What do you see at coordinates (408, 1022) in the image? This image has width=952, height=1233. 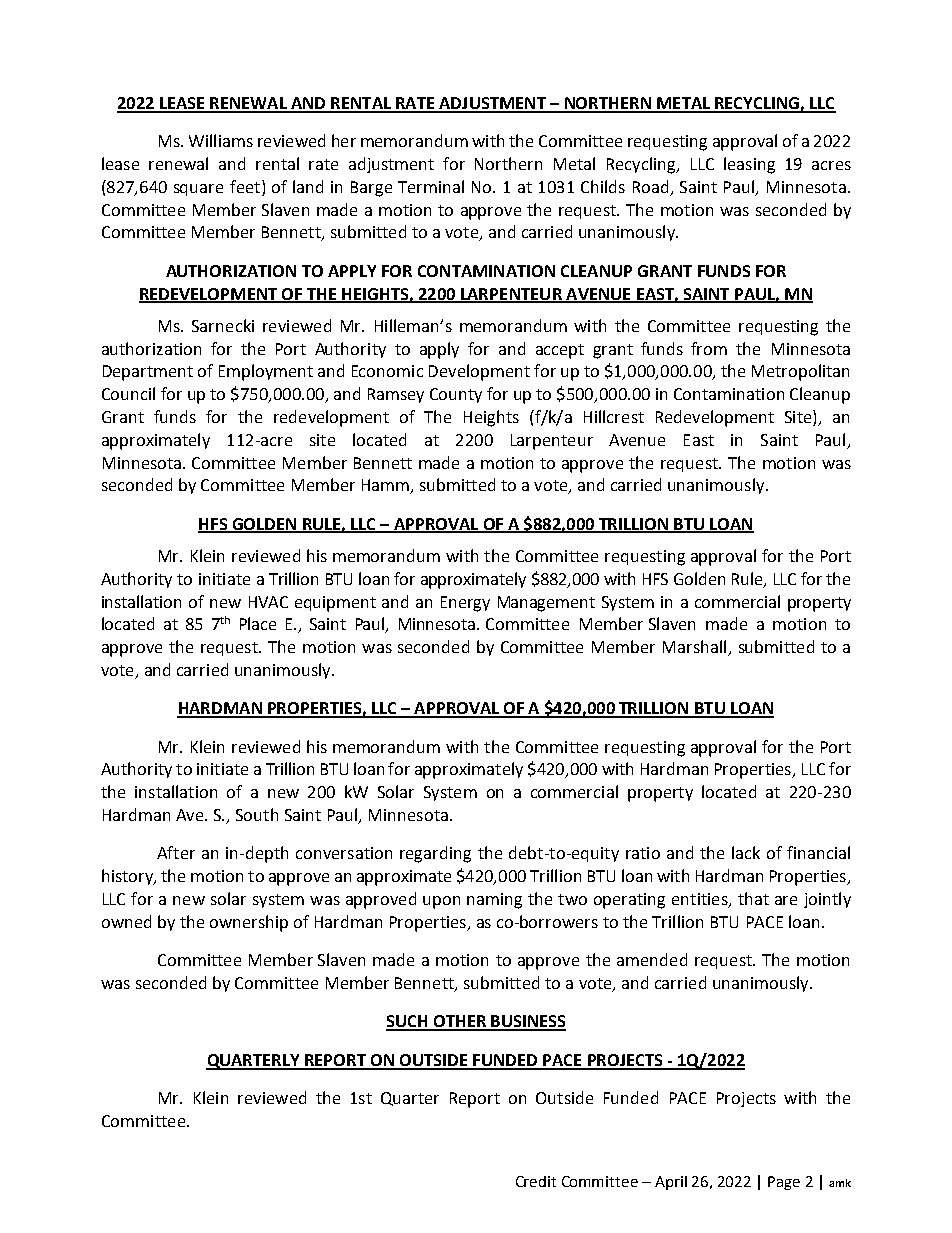 I see `SUCH` at bounding box center [408, 1022].
